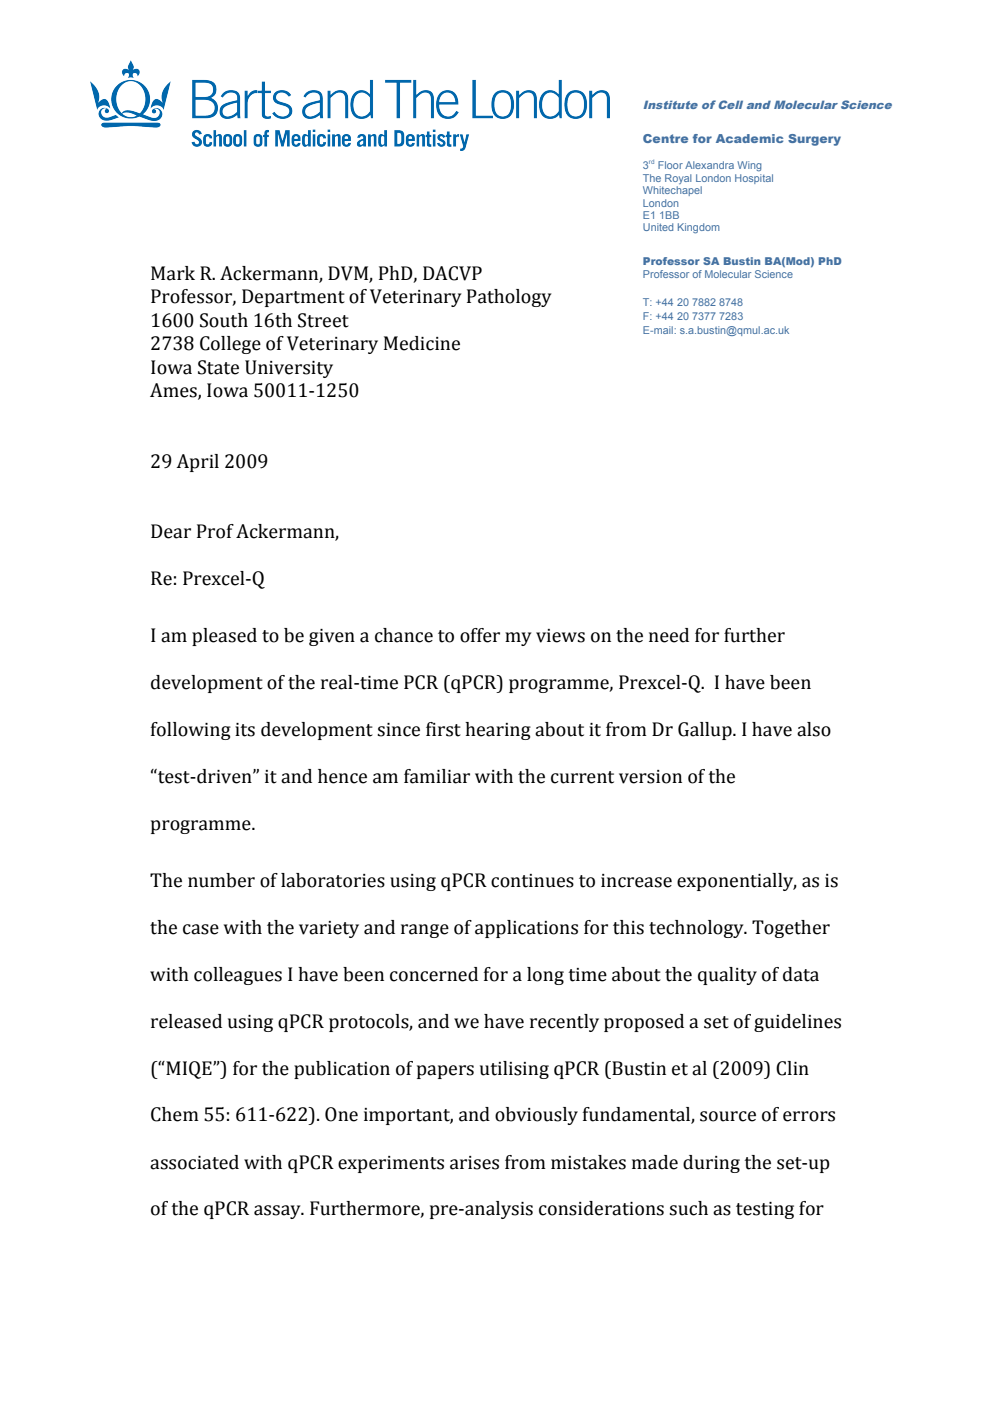 The width and height of the screenshot is (993, 1405). Describe the element at coordinates (754, 179) in the screenshot. I see `Hospital` at that location.
